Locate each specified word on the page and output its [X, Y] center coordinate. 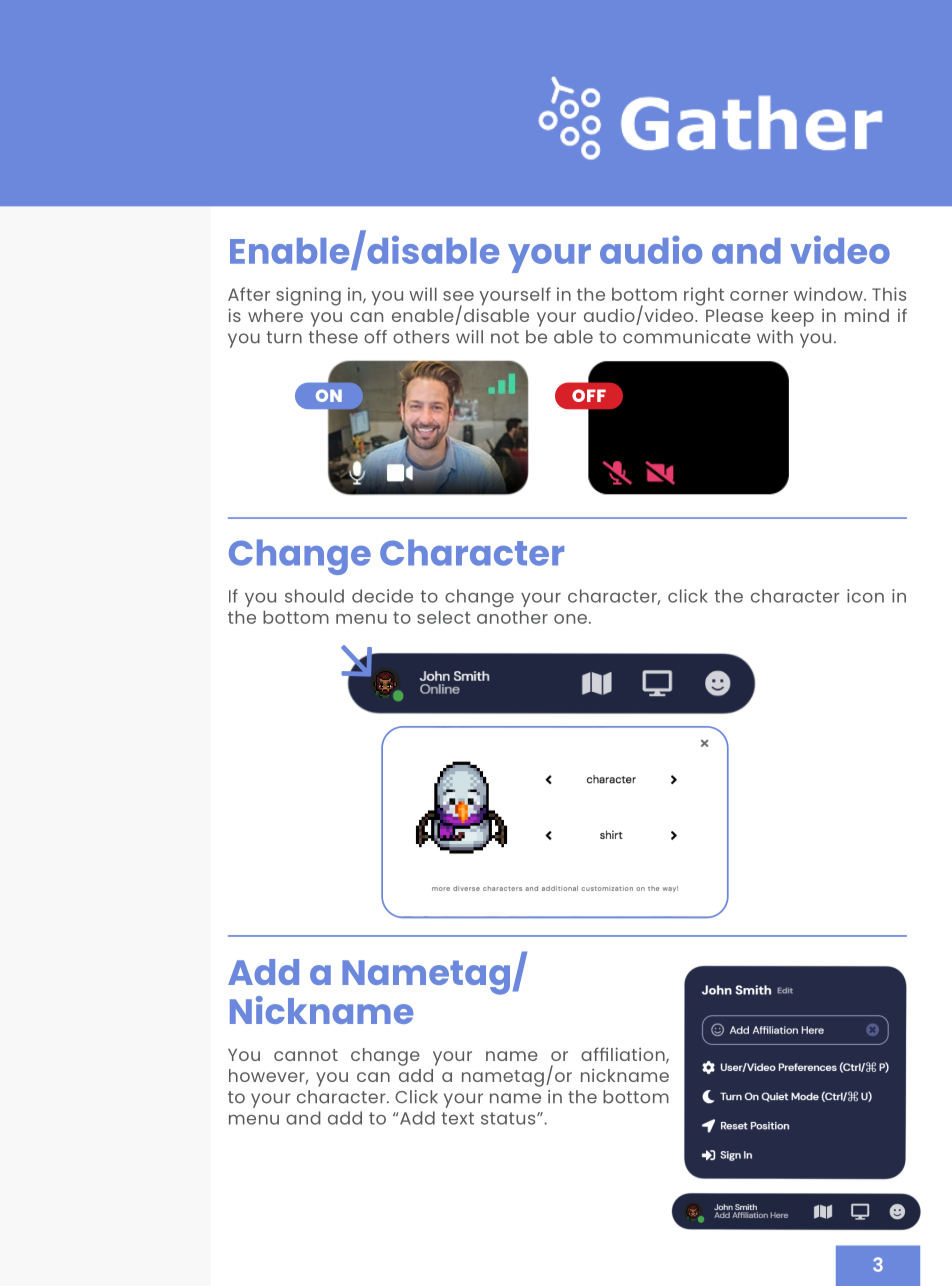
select [444, 617]
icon [865, 596]
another [512, 617]
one [570, 619]
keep [793, 318]
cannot [306, 1055]
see [458, 296]
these [333, 337]
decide [382, 596]
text [457, 1118]
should [314, 596]
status [509, 1118]
